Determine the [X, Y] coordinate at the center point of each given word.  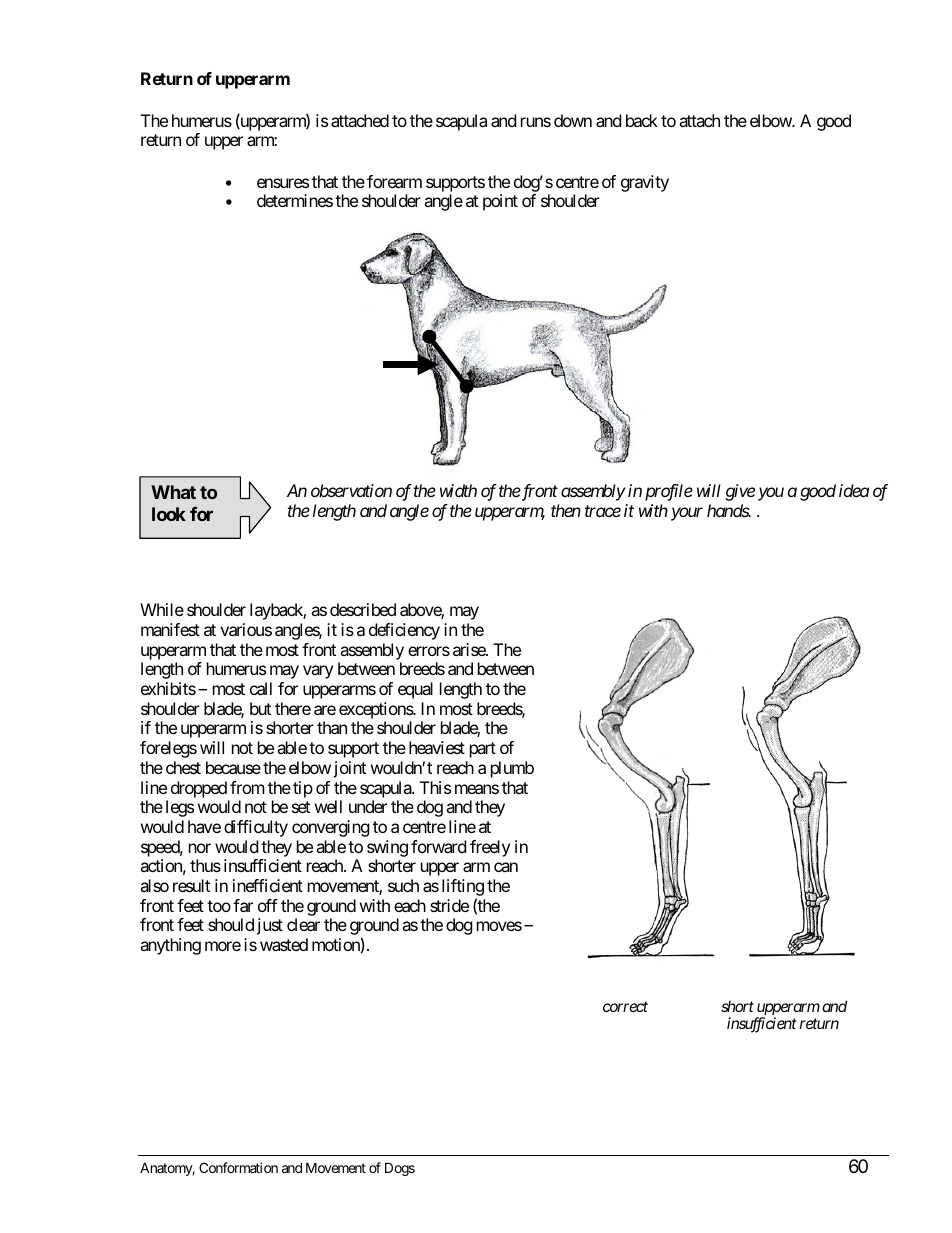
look [169, 514]
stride [449, 905]
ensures [283, 183]
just [270, 926]
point [500, 202]
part [483, 750]
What [173, 492]
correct [625, 1006]
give [740, 492]
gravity [645, 183]
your [687, 514]
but [260, 708]
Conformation [238, 1167]
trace [603, 511]
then [566, 510]
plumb [512, 769]
